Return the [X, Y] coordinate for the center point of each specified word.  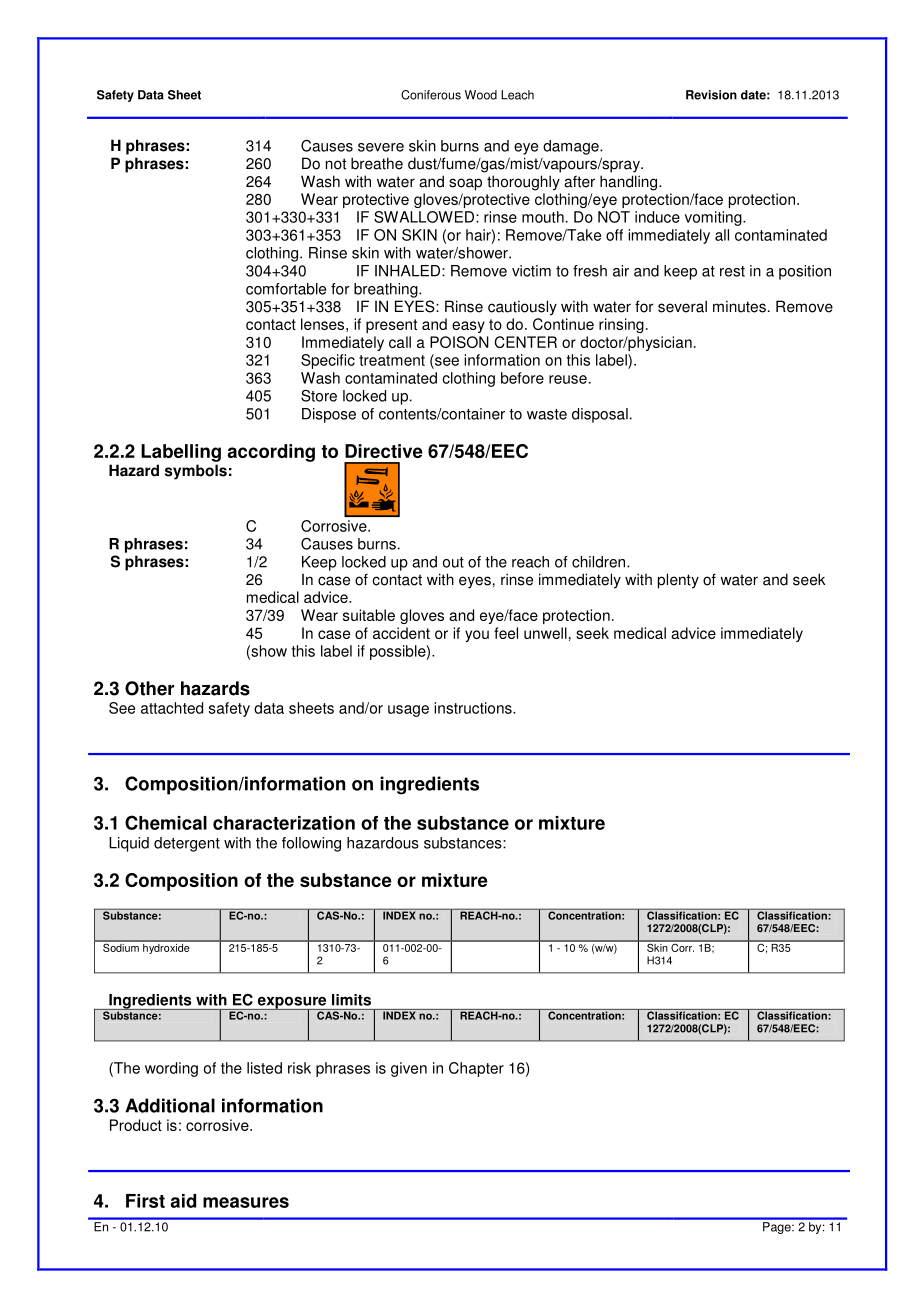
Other [149, 688]
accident [401, 633]
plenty [678, 581]
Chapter [476, 1069]
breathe [377, 163]
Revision [711, 95]
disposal [600, 415]
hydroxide [166, 947]
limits [351, 1000]
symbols [196, 472]
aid [183, 1201]
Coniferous [431, 95]
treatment [392, 360]
